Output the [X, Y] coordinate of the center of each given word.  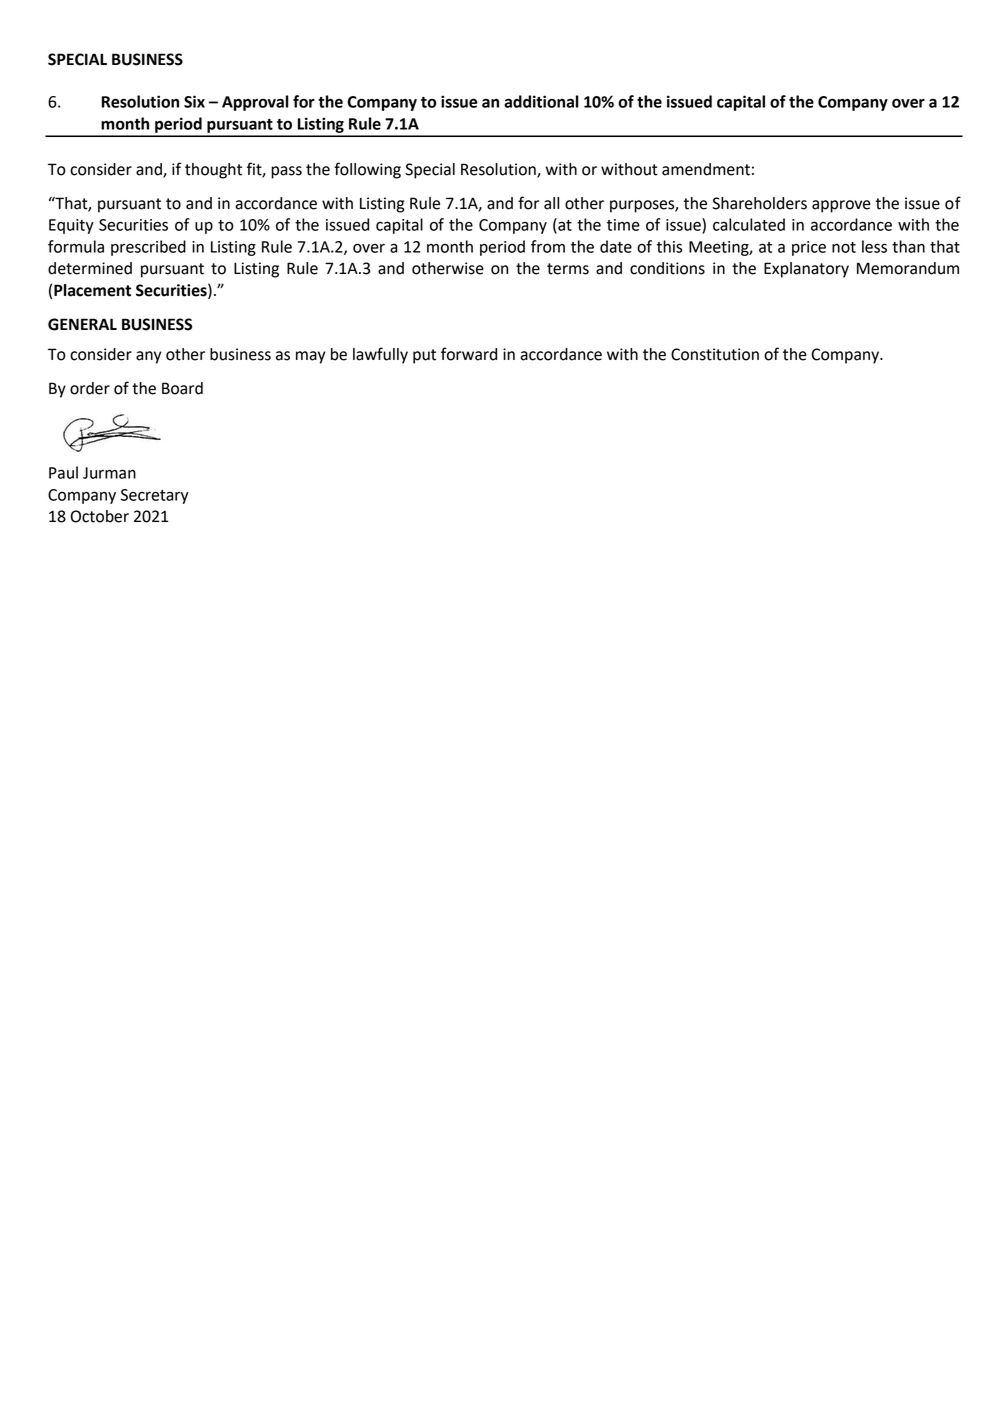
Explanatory [806, 270]
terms [568, 269]
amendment [706, 169]
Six [194, 101]
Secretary [155, 496]
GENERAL [82, 324]
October [100, 516]
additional [541, 101]
